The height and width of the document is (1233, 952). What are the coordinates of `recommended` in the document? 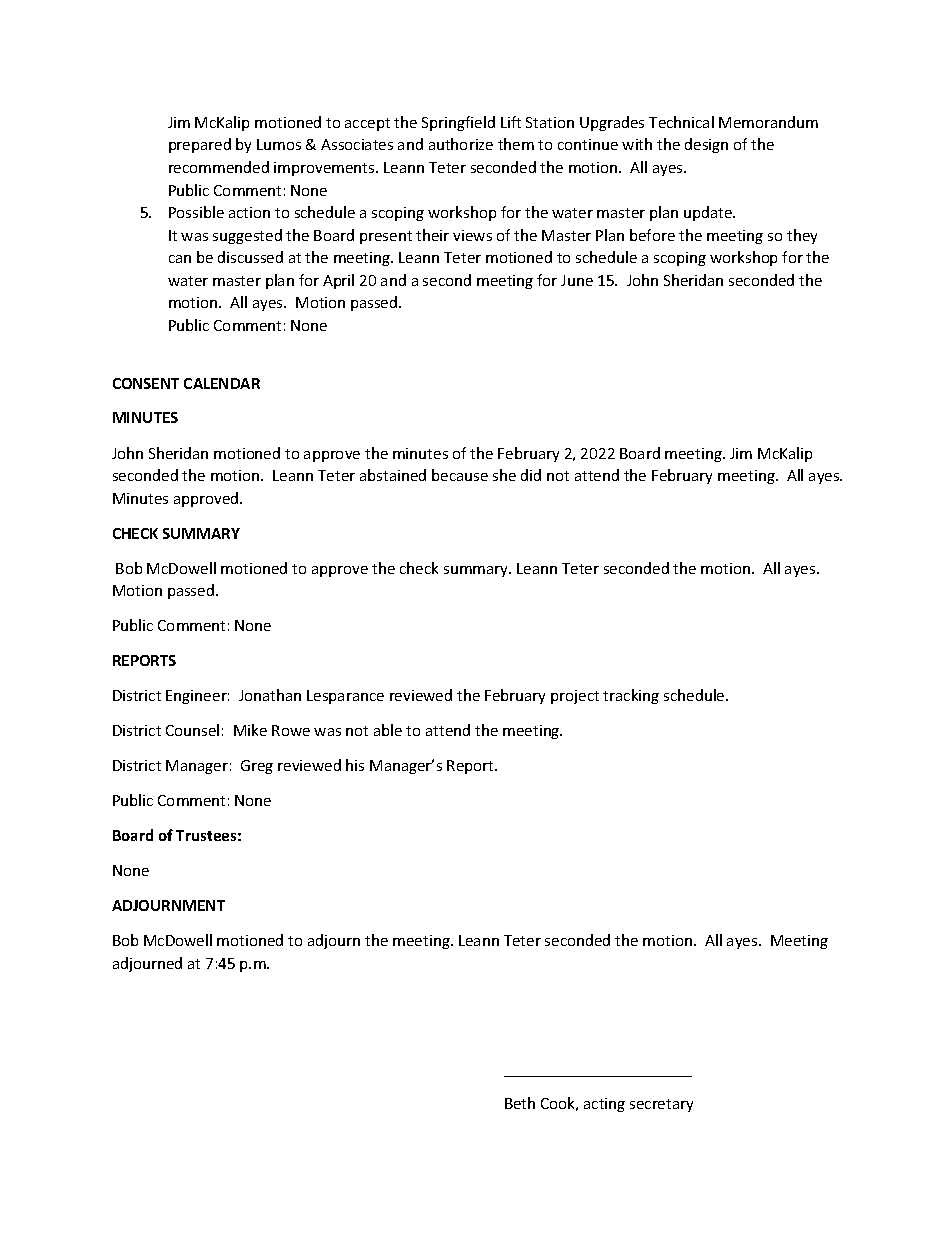 It's located at (219, 167).
